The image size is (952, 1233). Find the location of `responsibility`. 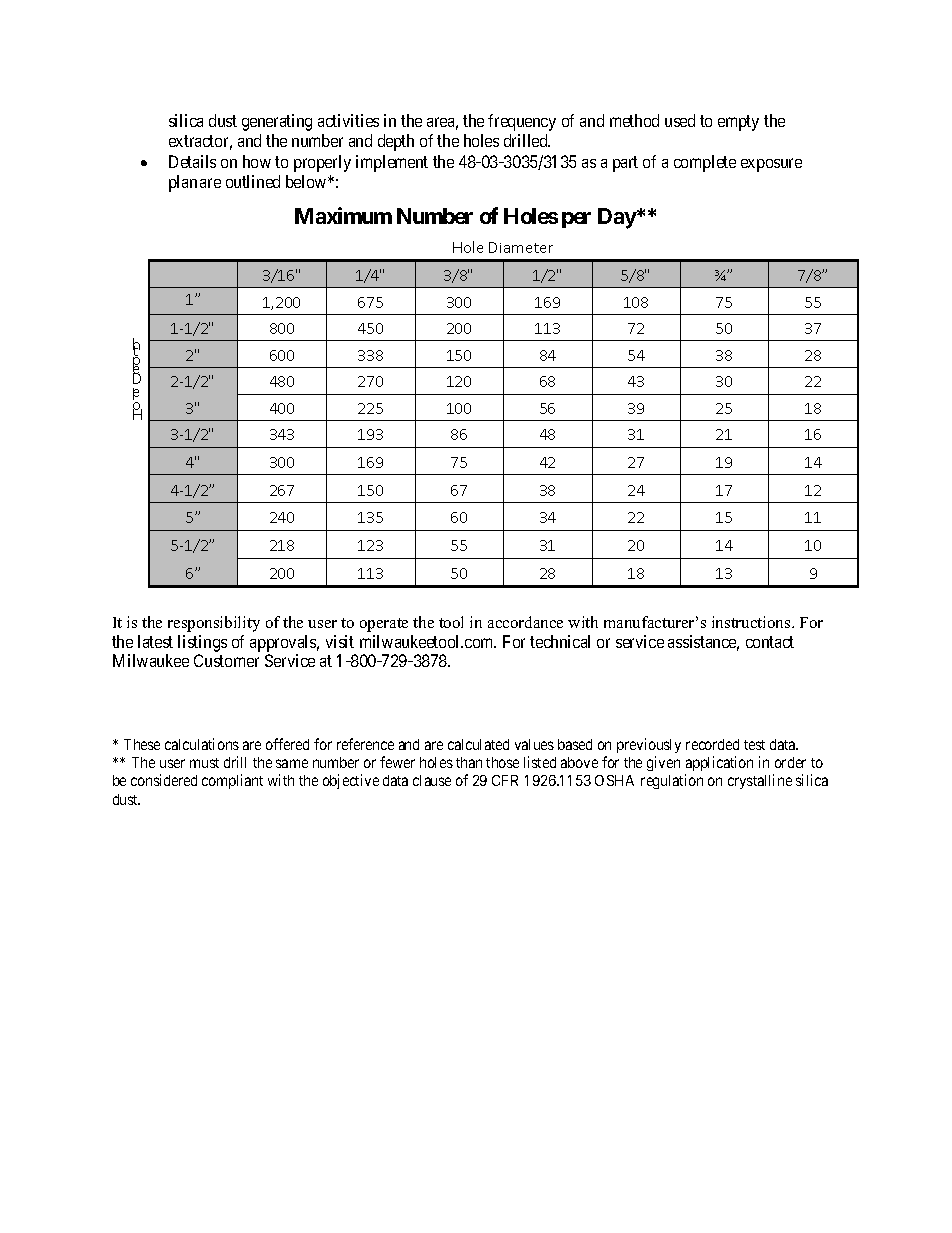

responsibility is located at coordinates (214, 624).
